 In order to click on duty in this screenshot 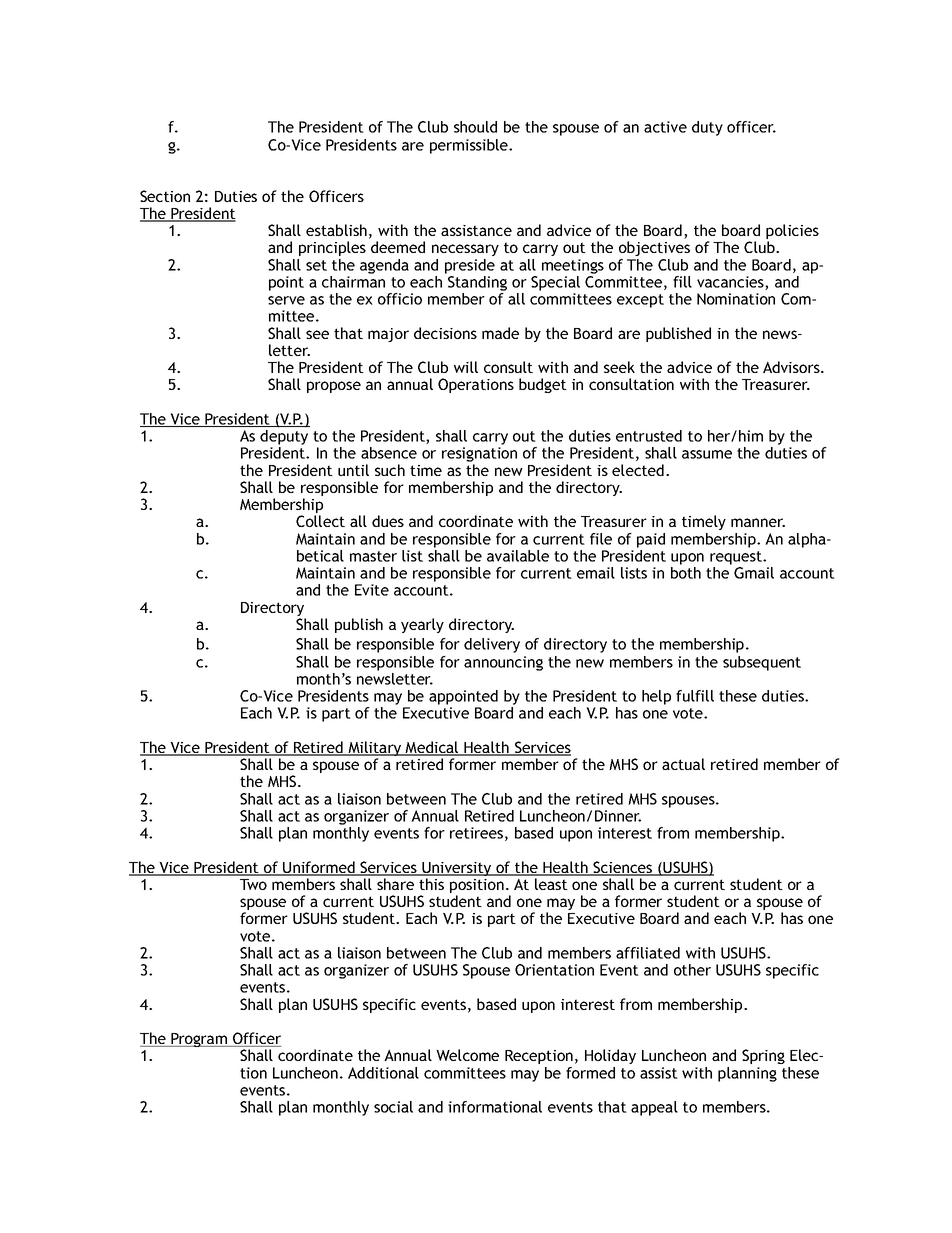, I will do `click(707, 128)`.
